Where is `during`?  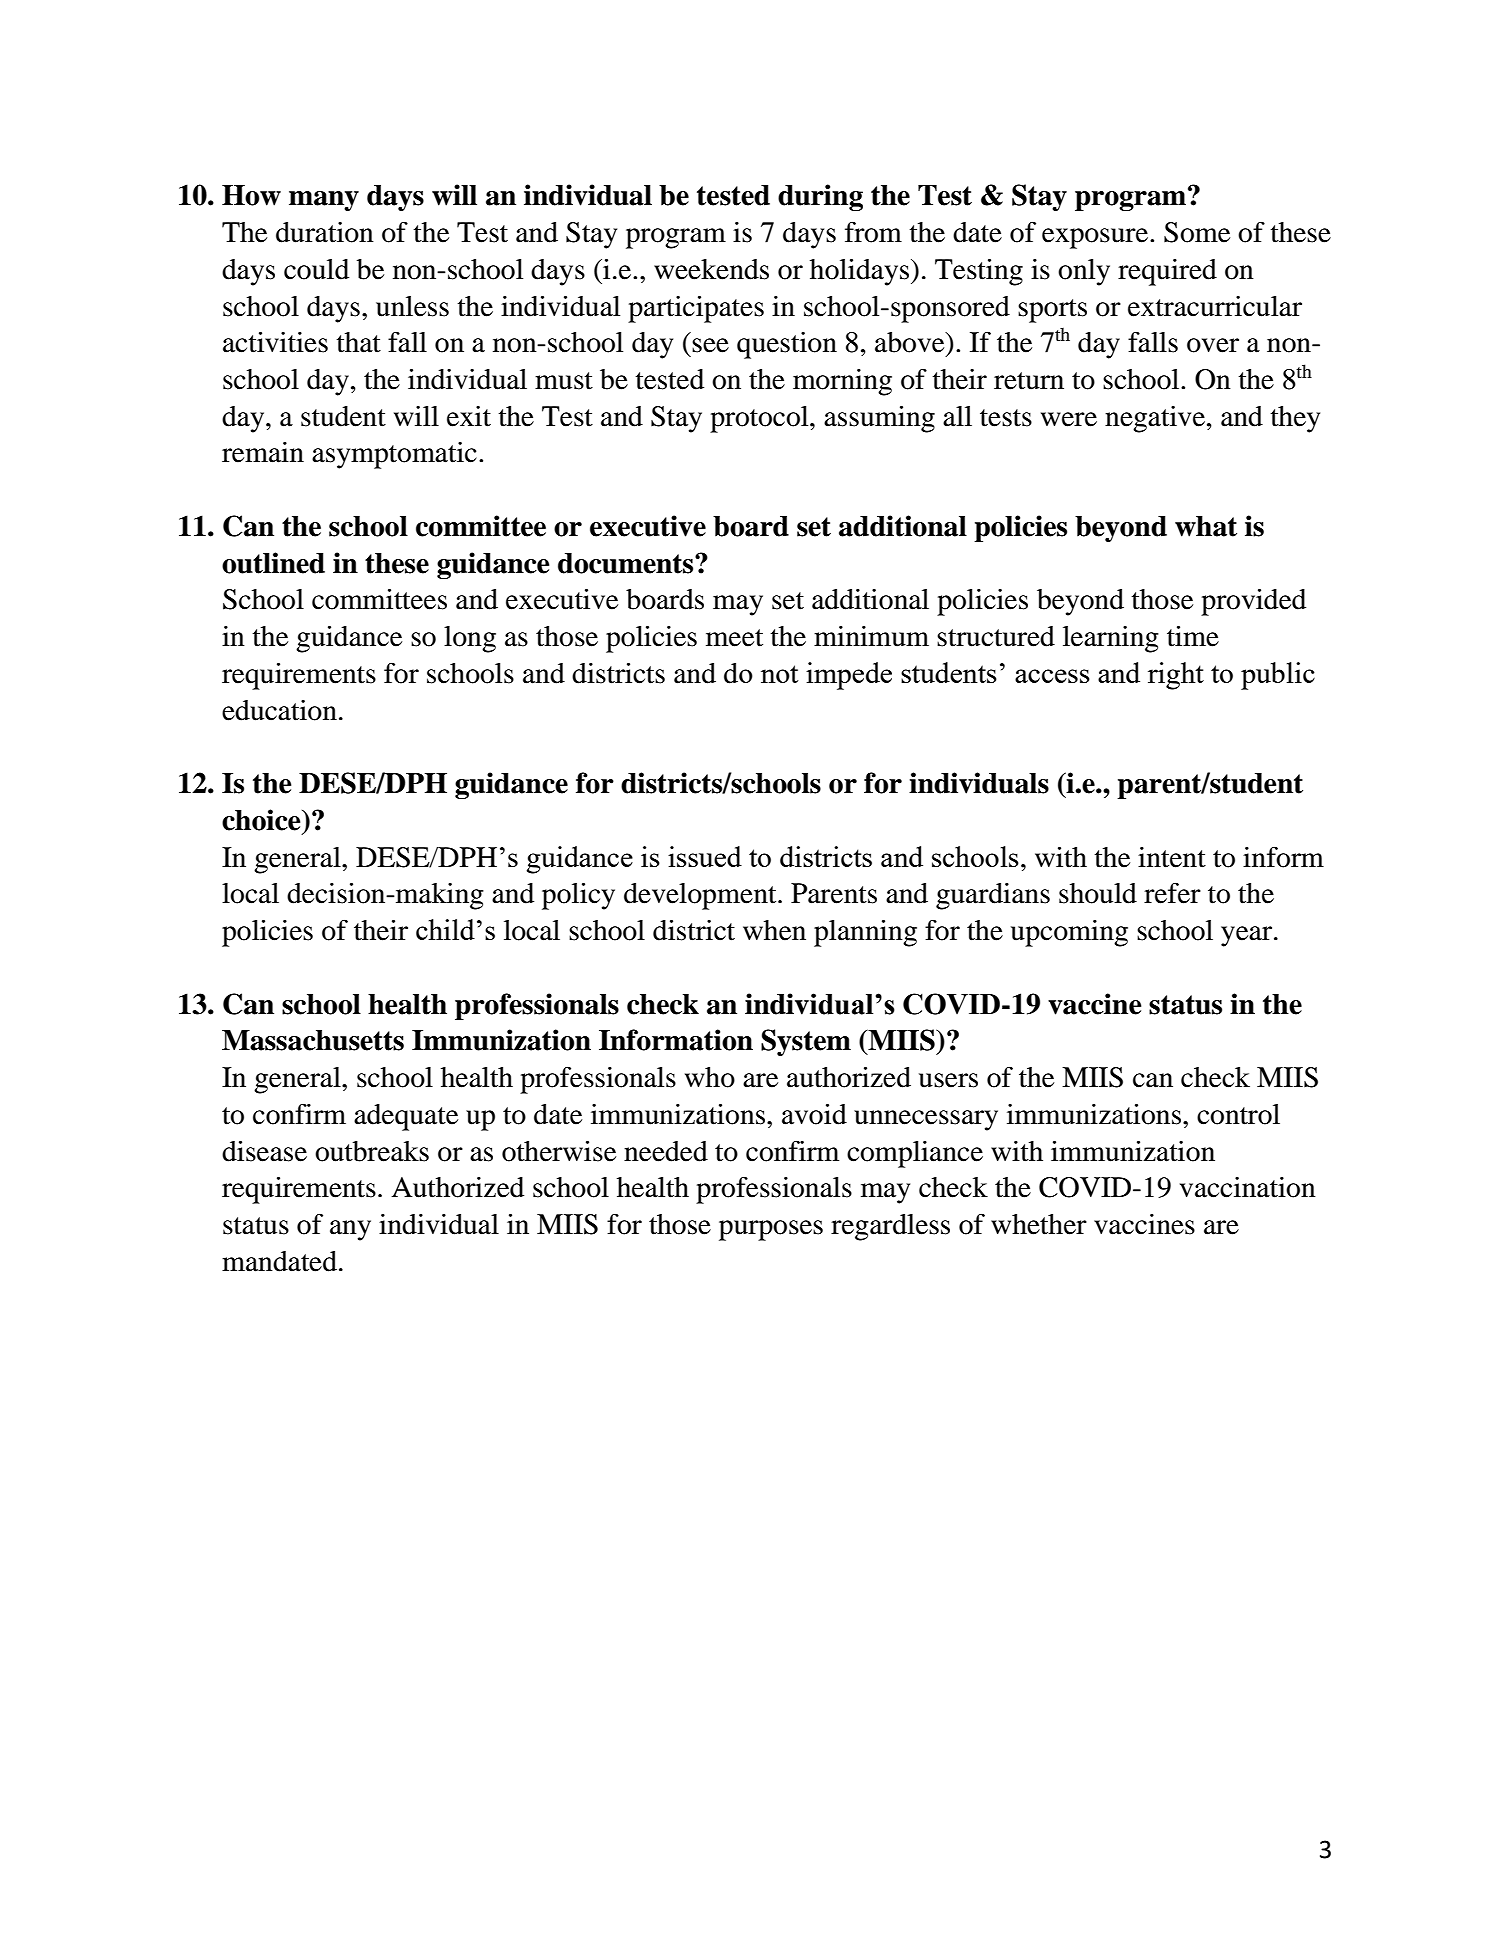 during is located at coordinates (820, 197).
